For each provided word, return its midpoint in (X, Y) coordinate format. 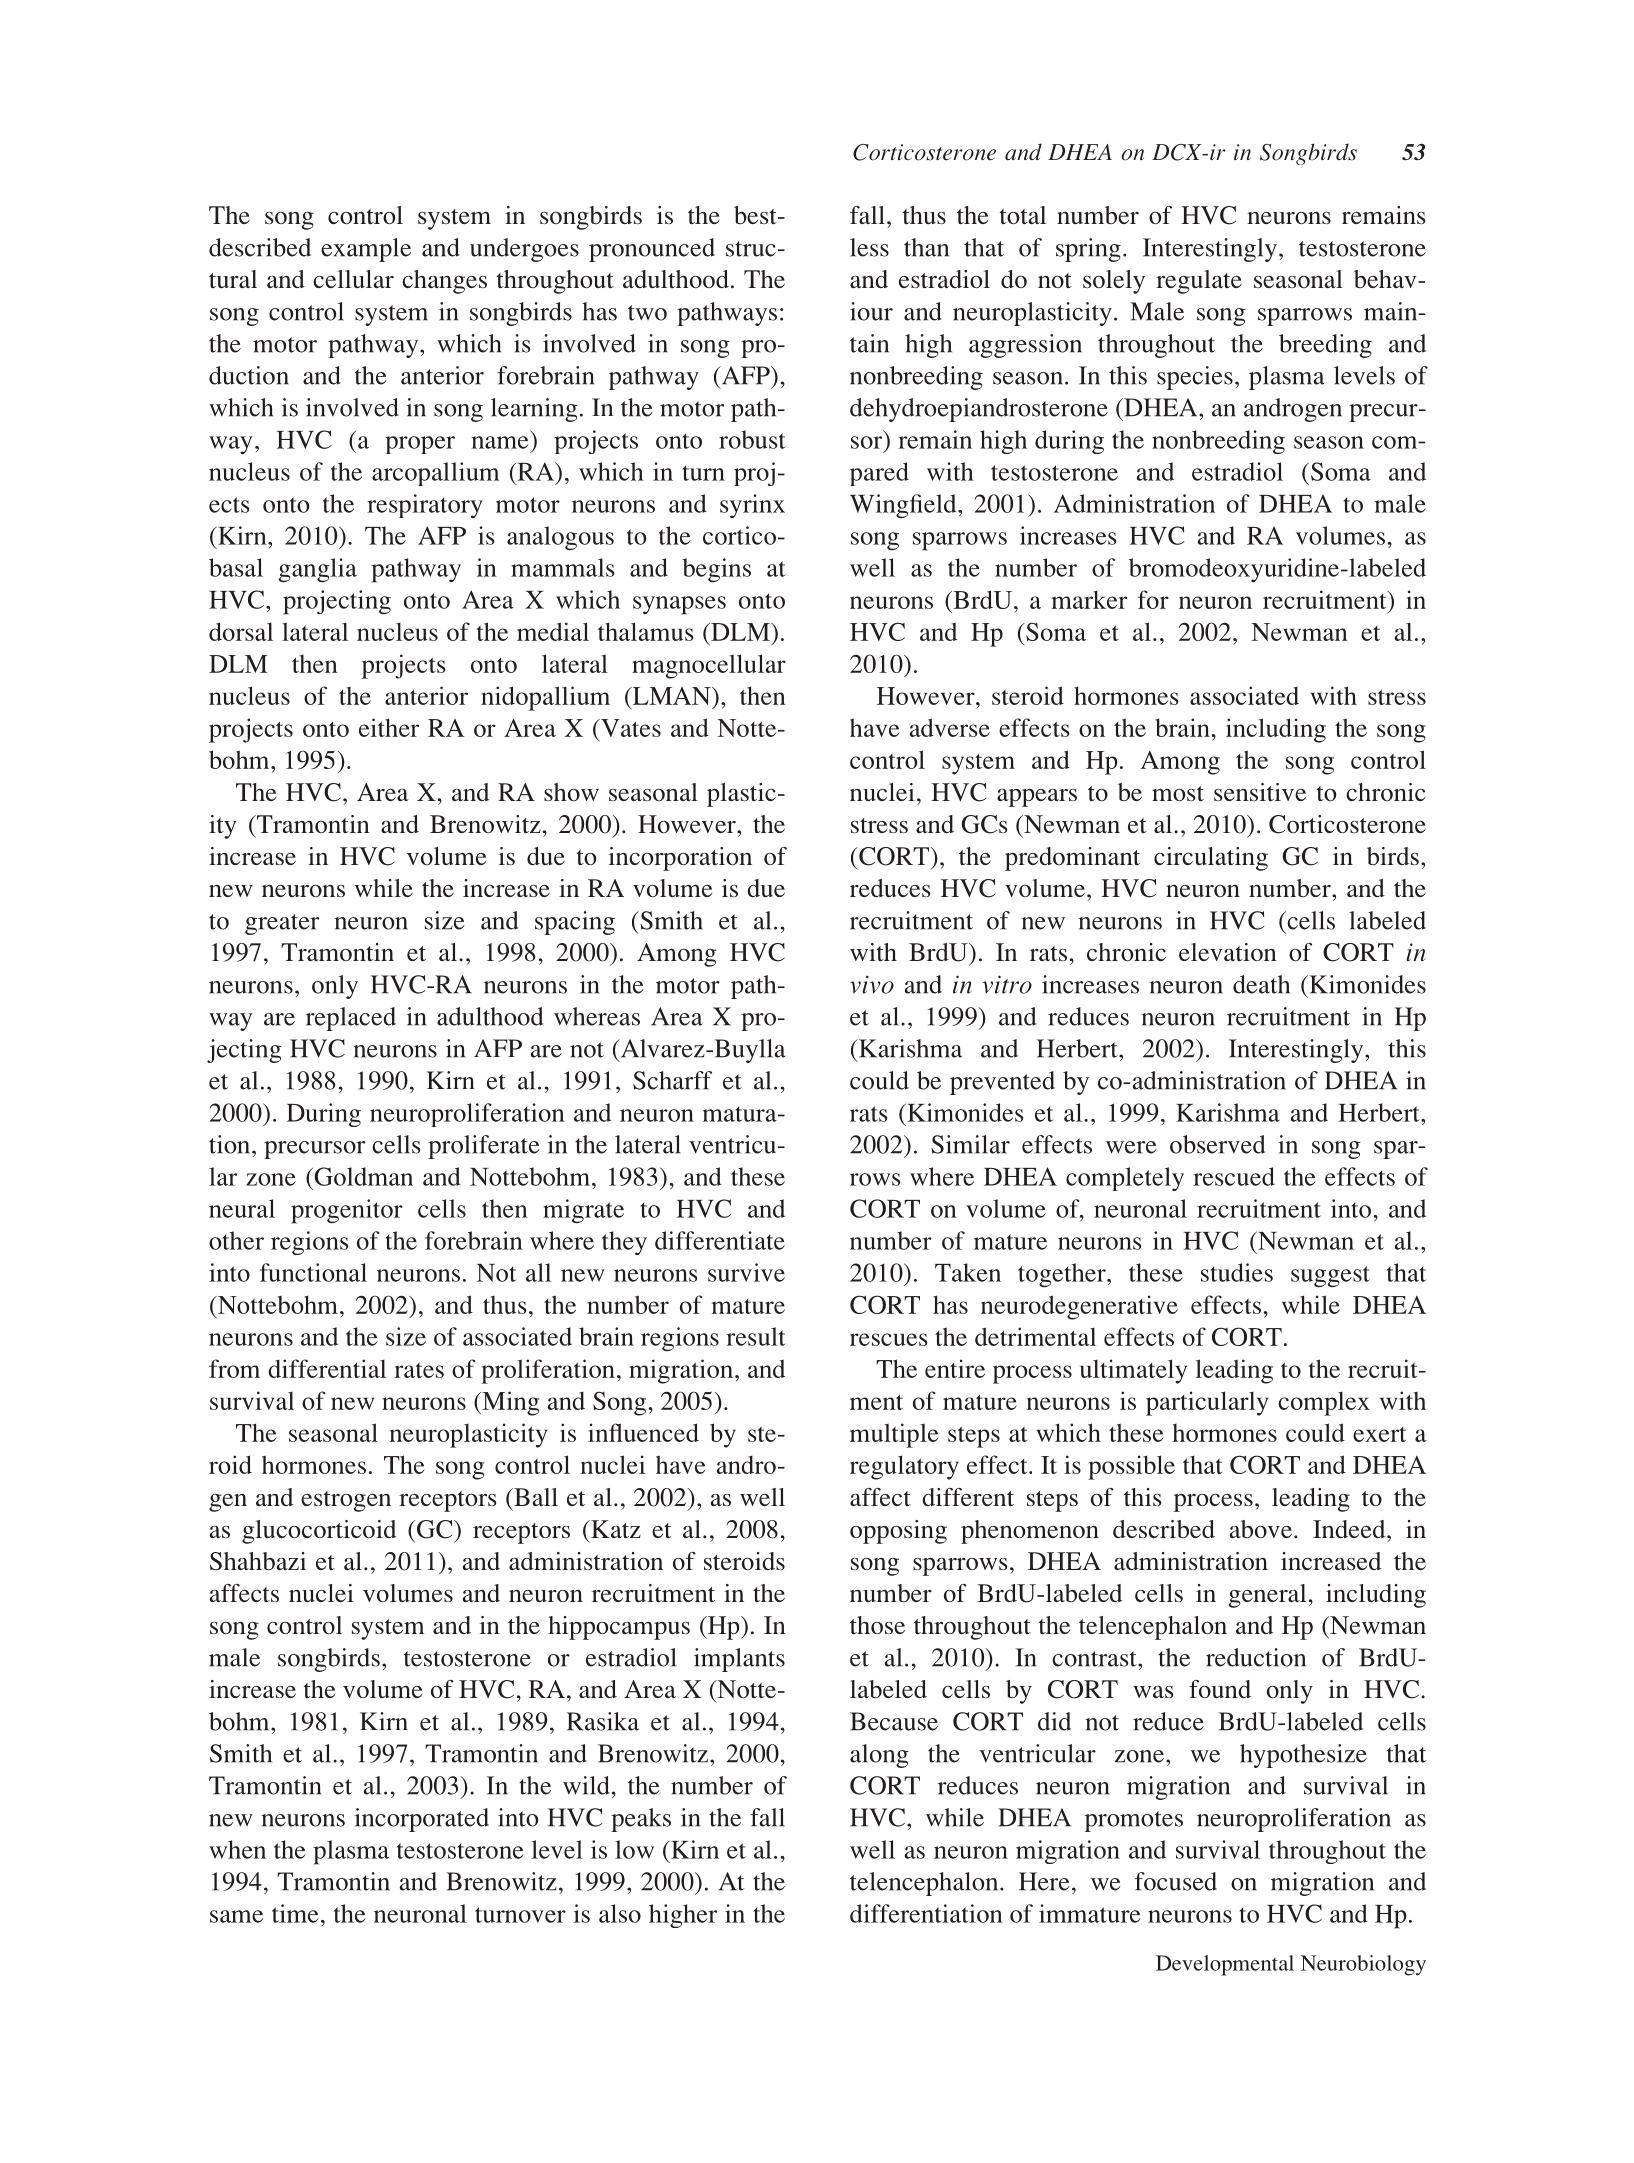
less (869, 247)
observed (1218, 1144)
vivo (872, 984)
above (1260, 1529)
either (389, 727)
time (295, 1913)
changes (444, 282)
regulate (1199, 282)
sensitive (1260, 792)
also (620, 1913)
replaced (351, 1019)
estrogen (346, 1501)
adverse (950, 727)
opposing (898, 1532)
